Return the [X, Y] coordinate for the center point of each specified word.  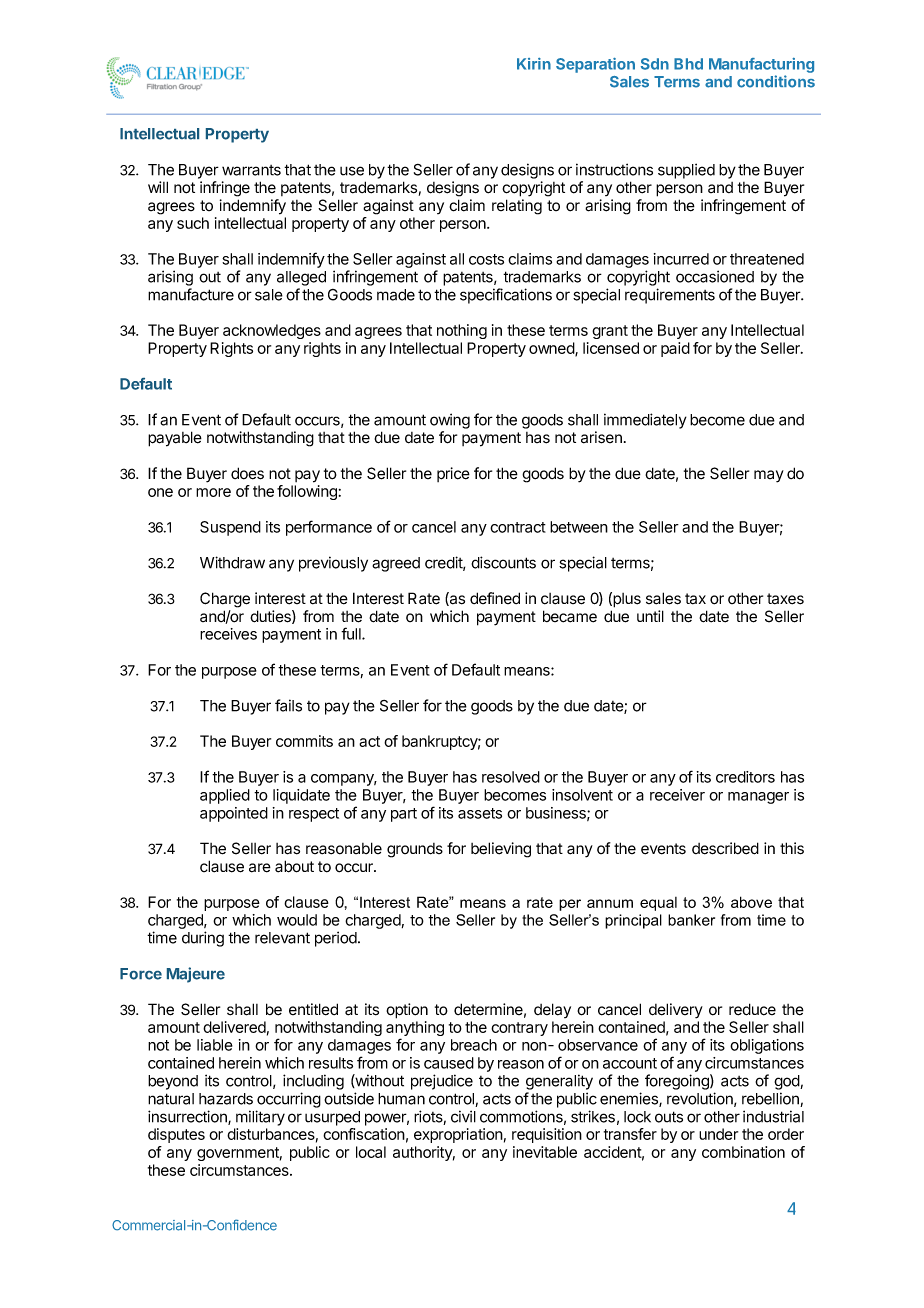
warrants [251, 170]
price [453, 474]
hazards [226, 1099]
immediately [645, 421]
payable [175, 439]
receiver [677, 795]
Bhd [688, 64]
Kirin [534, 64]
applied [225, 796]
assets [480, 813]
